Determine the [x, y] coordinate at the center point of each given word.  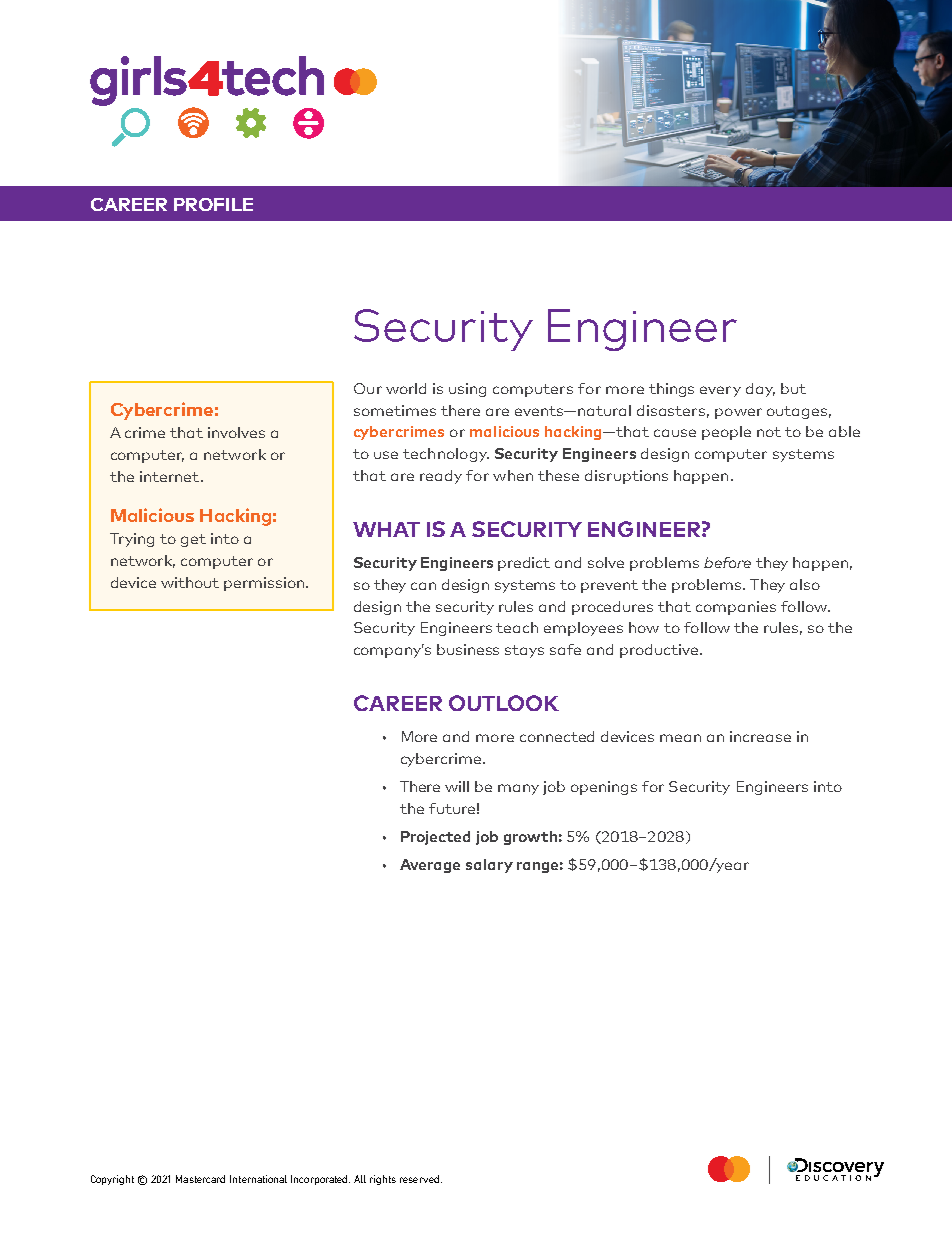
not [769, 432]
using [467, 390]
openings [604, 788]
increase [760, 736]
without [190, 582]
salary [489, 866]
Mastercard [200, 1179]
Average [430, 866]
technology [446, 455]
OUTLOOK [504, 703]
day [760, 390]
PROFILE [213, 204]
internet [169, 476]
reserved [419, 1179]
